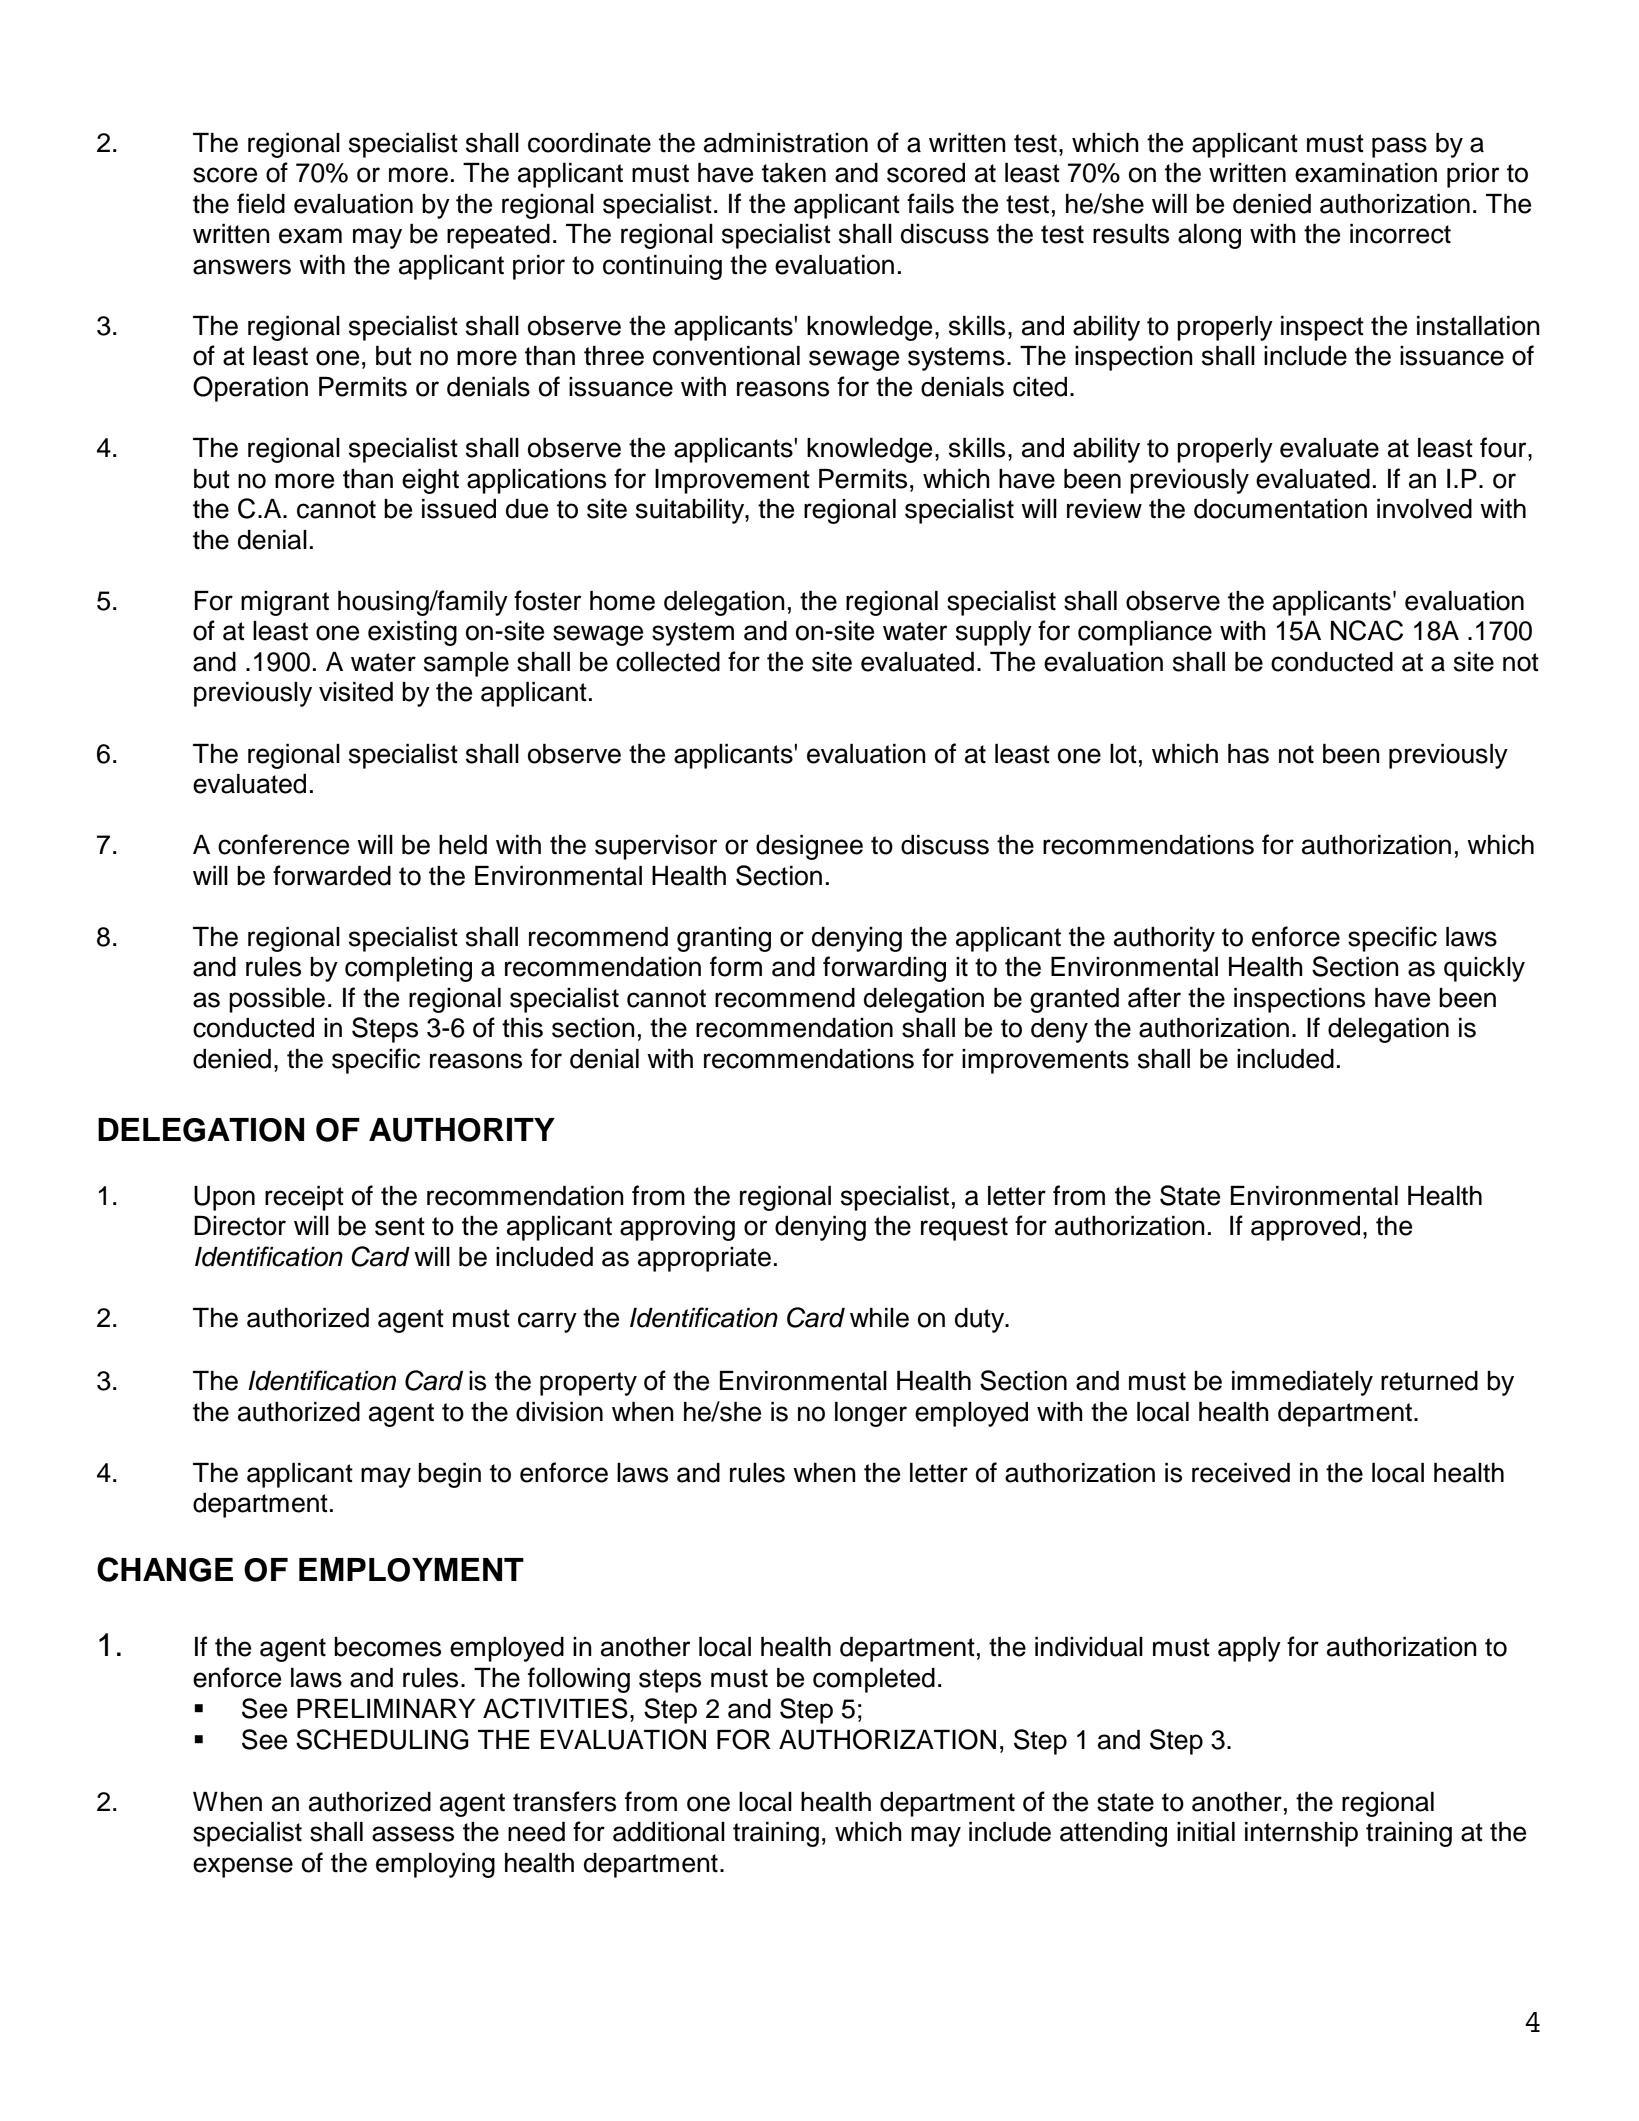 Image resolution: width=1639 pixels, height=2121 pixels. Describe the element at coordinates (669, 1832) in the screenshot. I see `additional` at that location.
